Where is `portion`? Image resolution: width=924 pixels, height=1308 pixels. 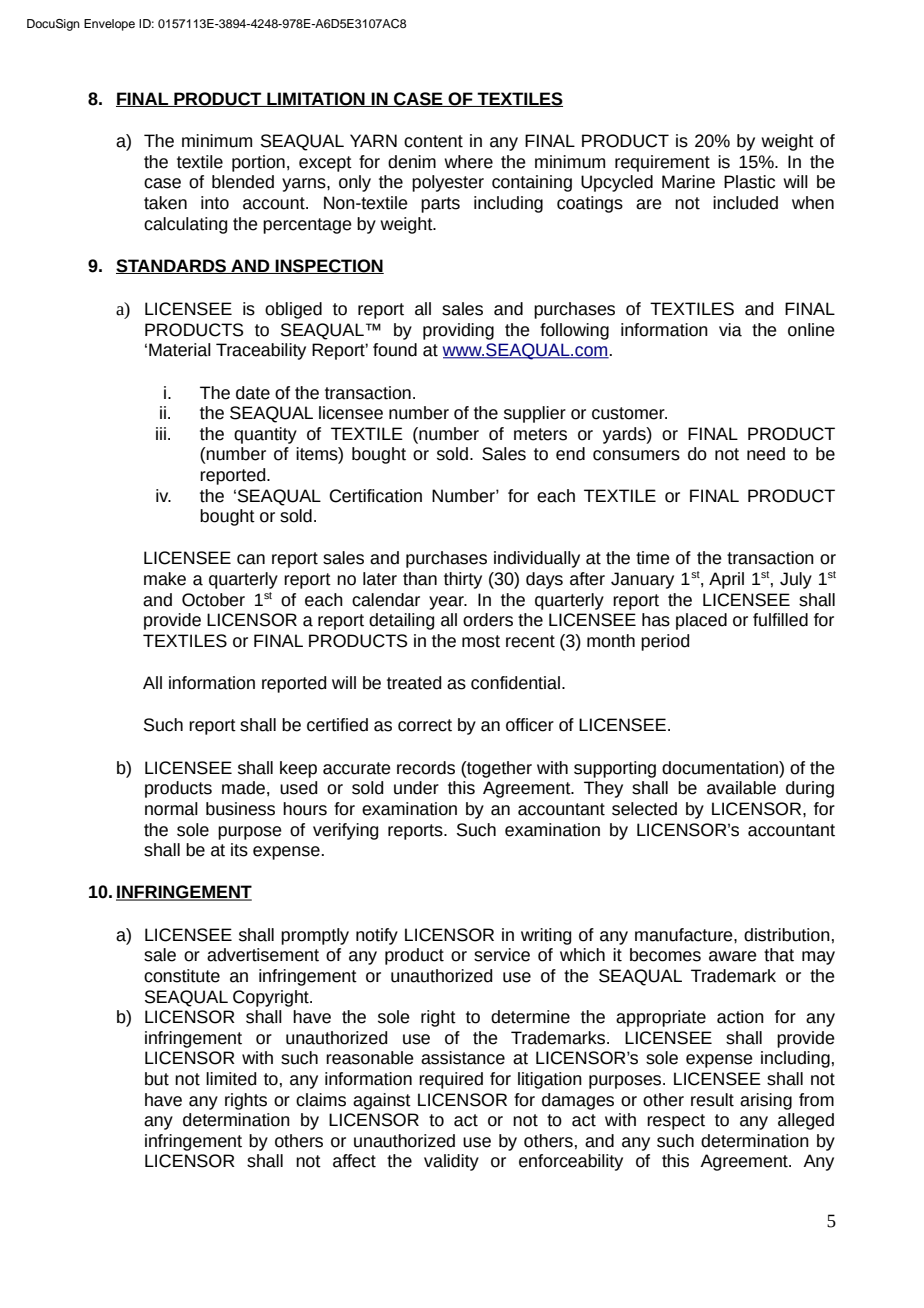
portion is located at coordinates (258, 163).
